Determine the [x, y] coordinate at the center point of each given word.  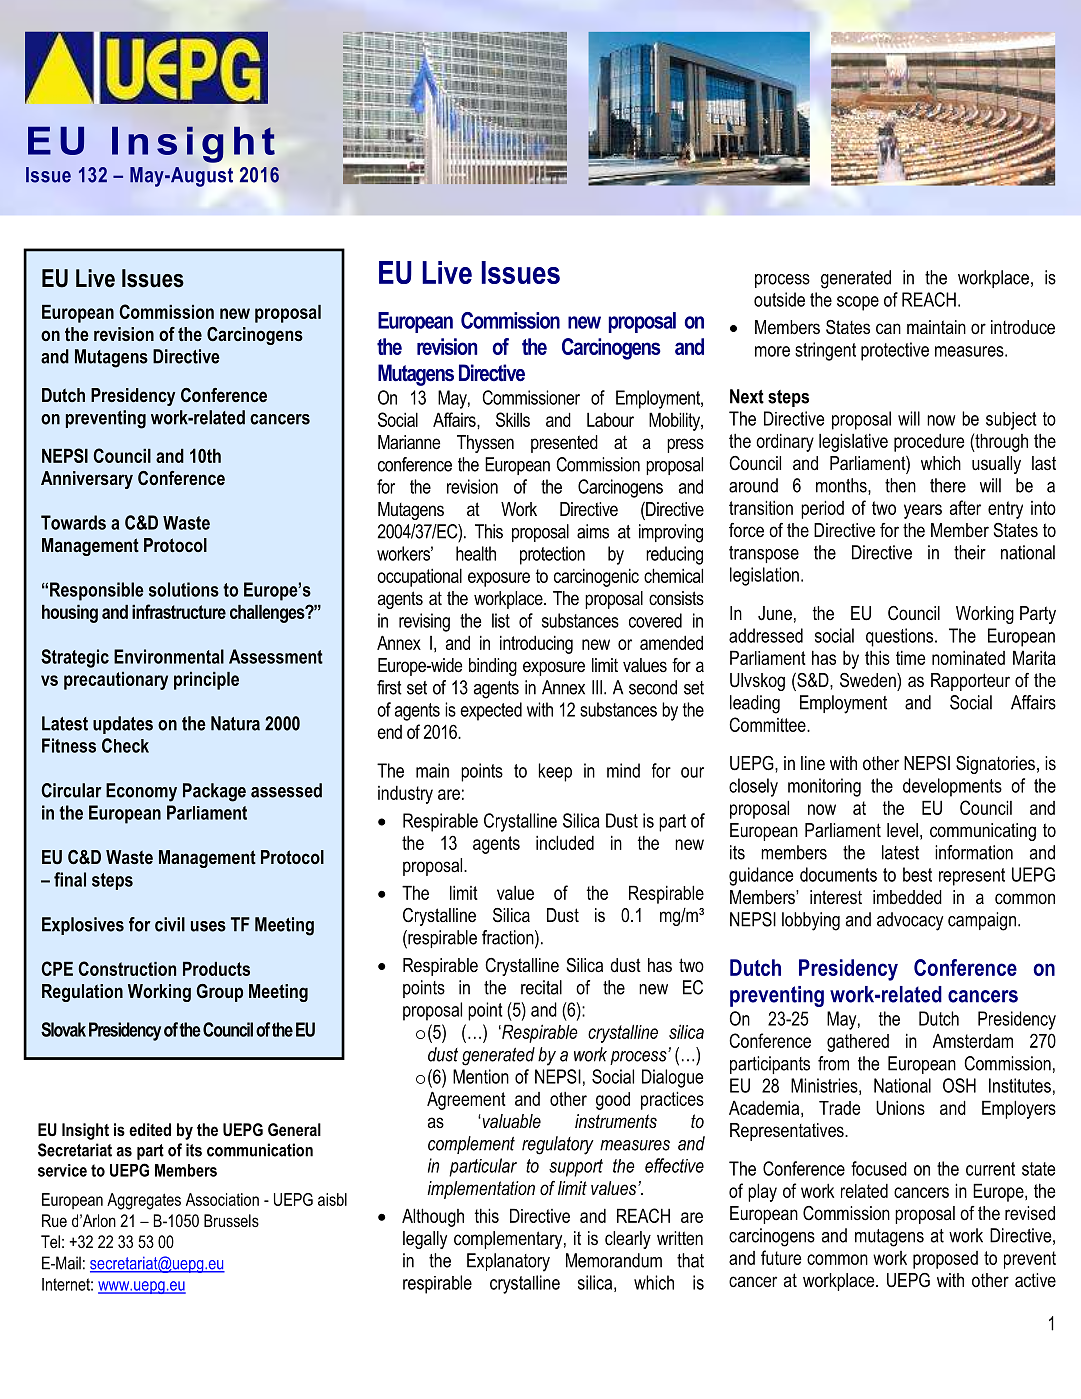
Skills [513, 419]
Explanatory [508, 1262]
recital [541, 987]
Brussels [231, 1220]
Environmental [169, 656]
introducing [536, 644]
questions [901, 637]
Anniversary [87, 480]
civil [170, 924]
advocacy [910, 921]
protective [895, 351]
